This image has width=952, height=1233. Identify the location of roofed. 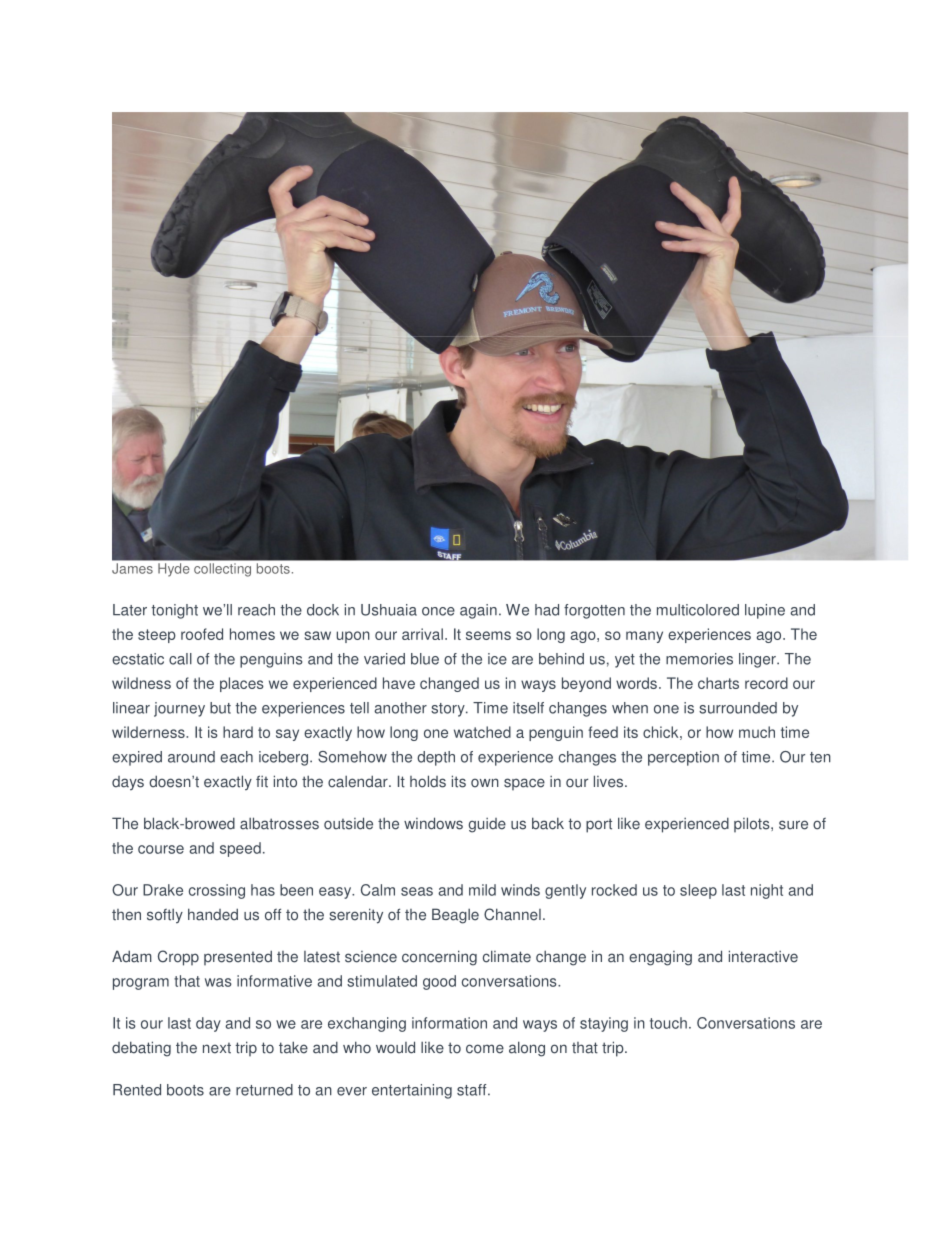
(202, 634).
